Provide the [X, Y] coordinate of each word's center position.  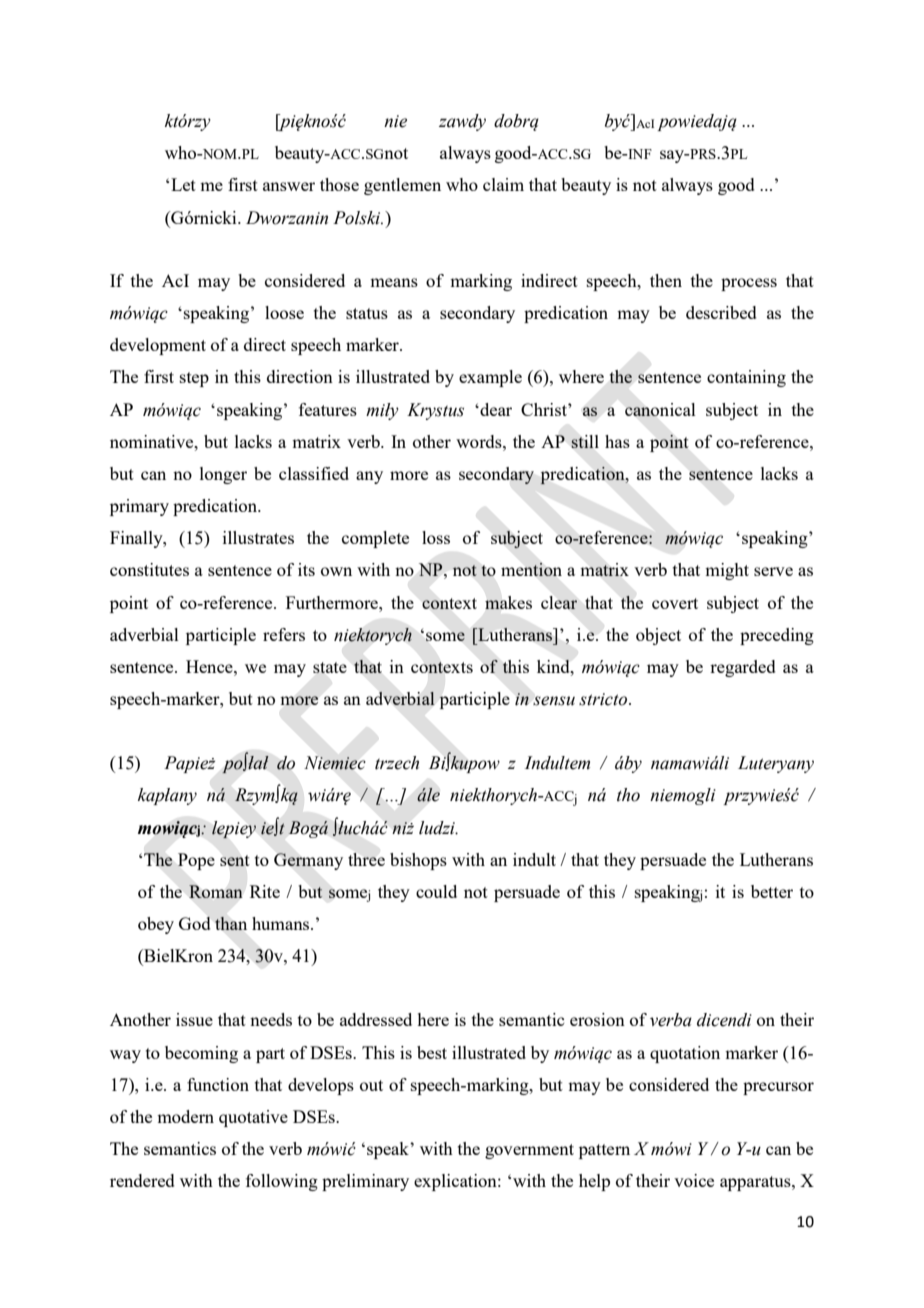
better [772, 891]
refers [284, 634]
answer [289, 186]
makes [508, 602]
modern [185, 1116]
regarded [743, 668]
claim [503, 184]
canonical [660, 409]
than [231, 923]
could [436, 891]
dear [495, 409]
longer [223, 475]
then [666, 280]
